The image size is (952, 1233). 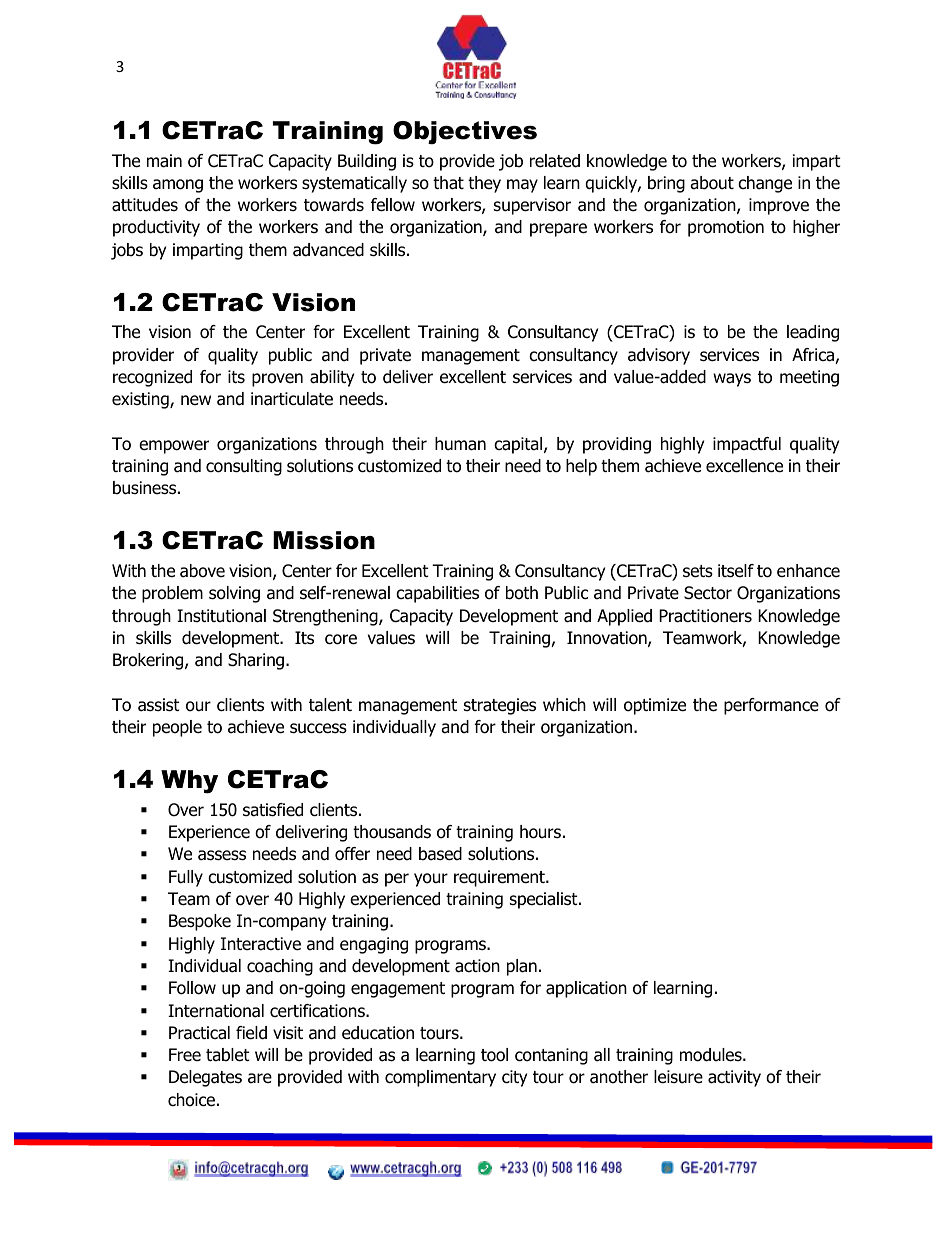 I want to click on activity, so click(x=734, y=1078).
